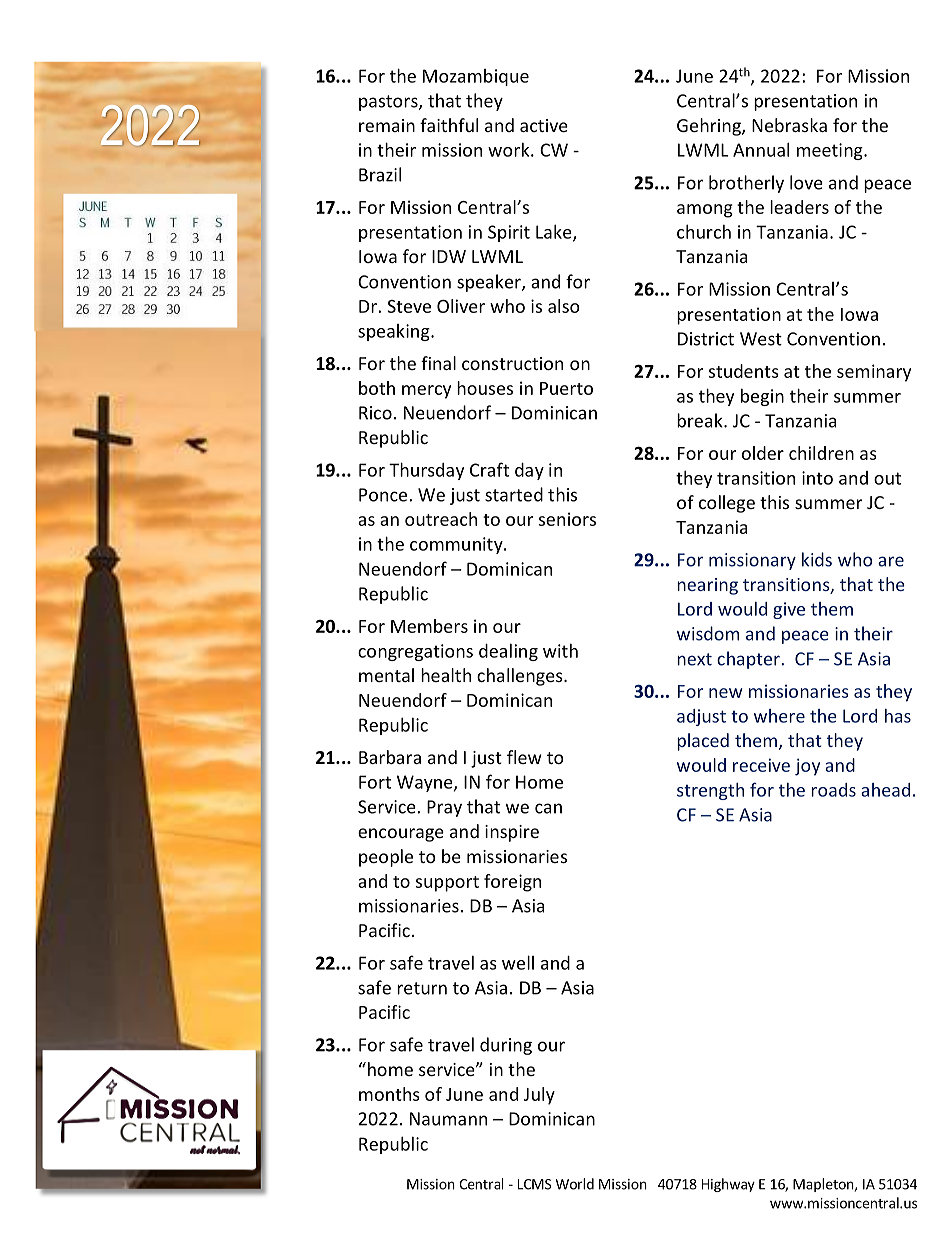 The width and height of the document is (952, 1233). What do you see at coordinates (694, 659) in the document?
I see `next` at bounding box center [694, 659].
